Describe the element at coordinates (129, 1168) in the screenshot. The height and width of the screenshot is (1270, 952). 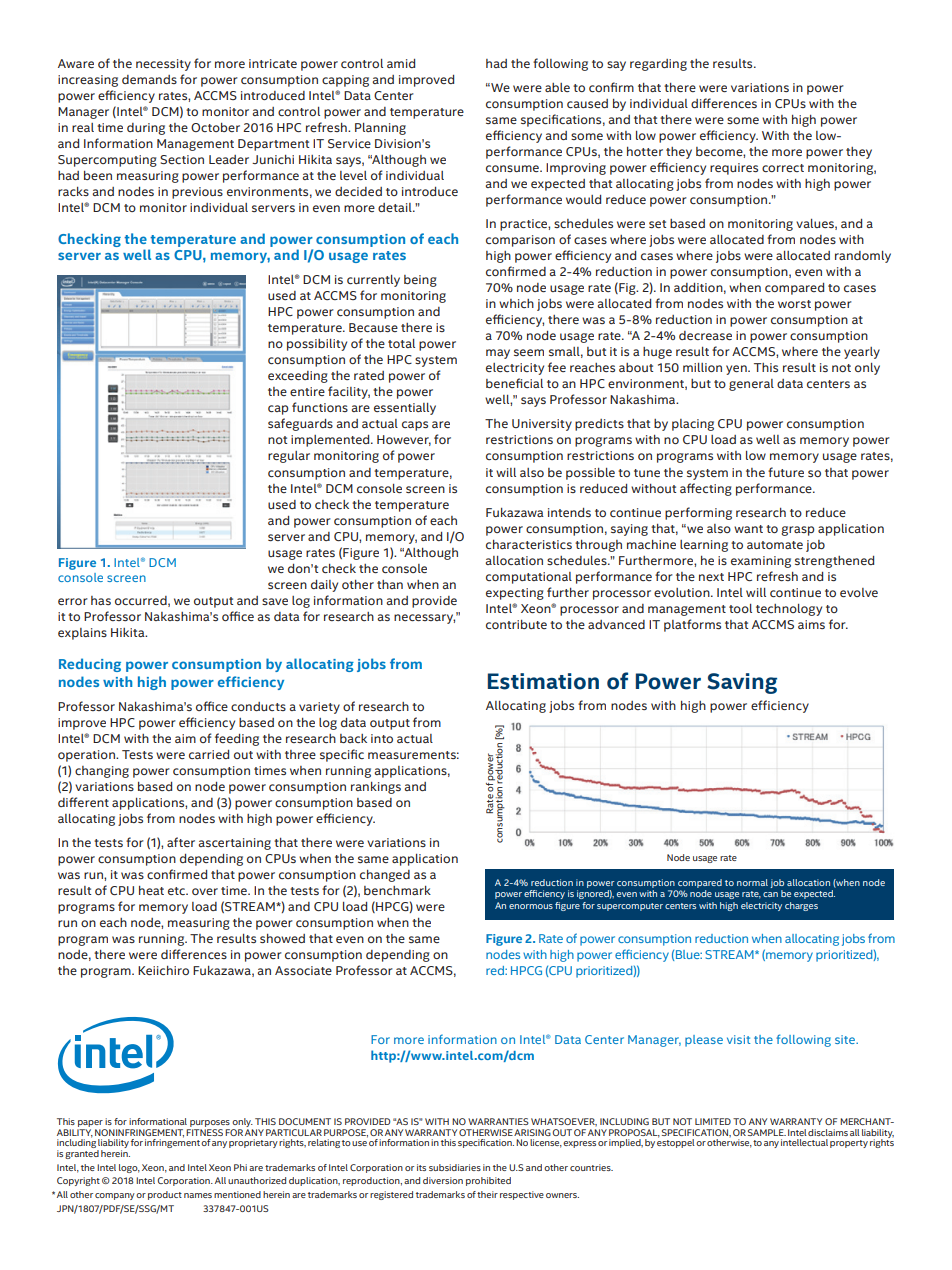
I see `logo` at that location.
